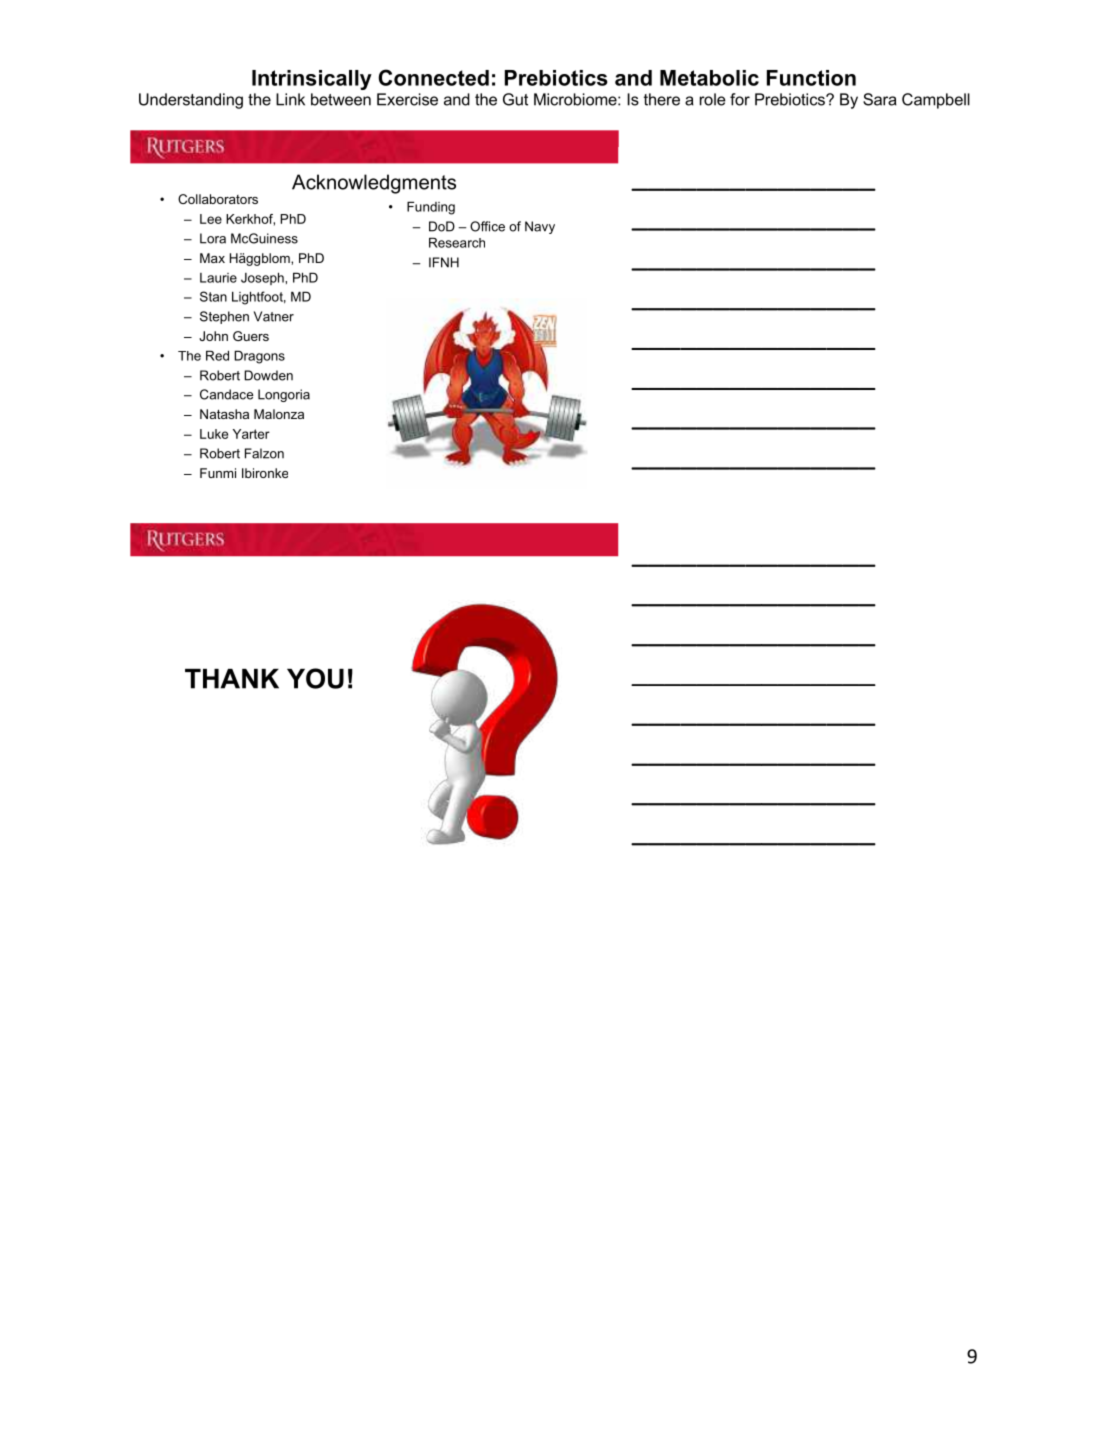 This page has height=1434, width=1108. What do you see at coordinates (487, 226) in the page?
I see `Office` at bounding box center [487, 226].
